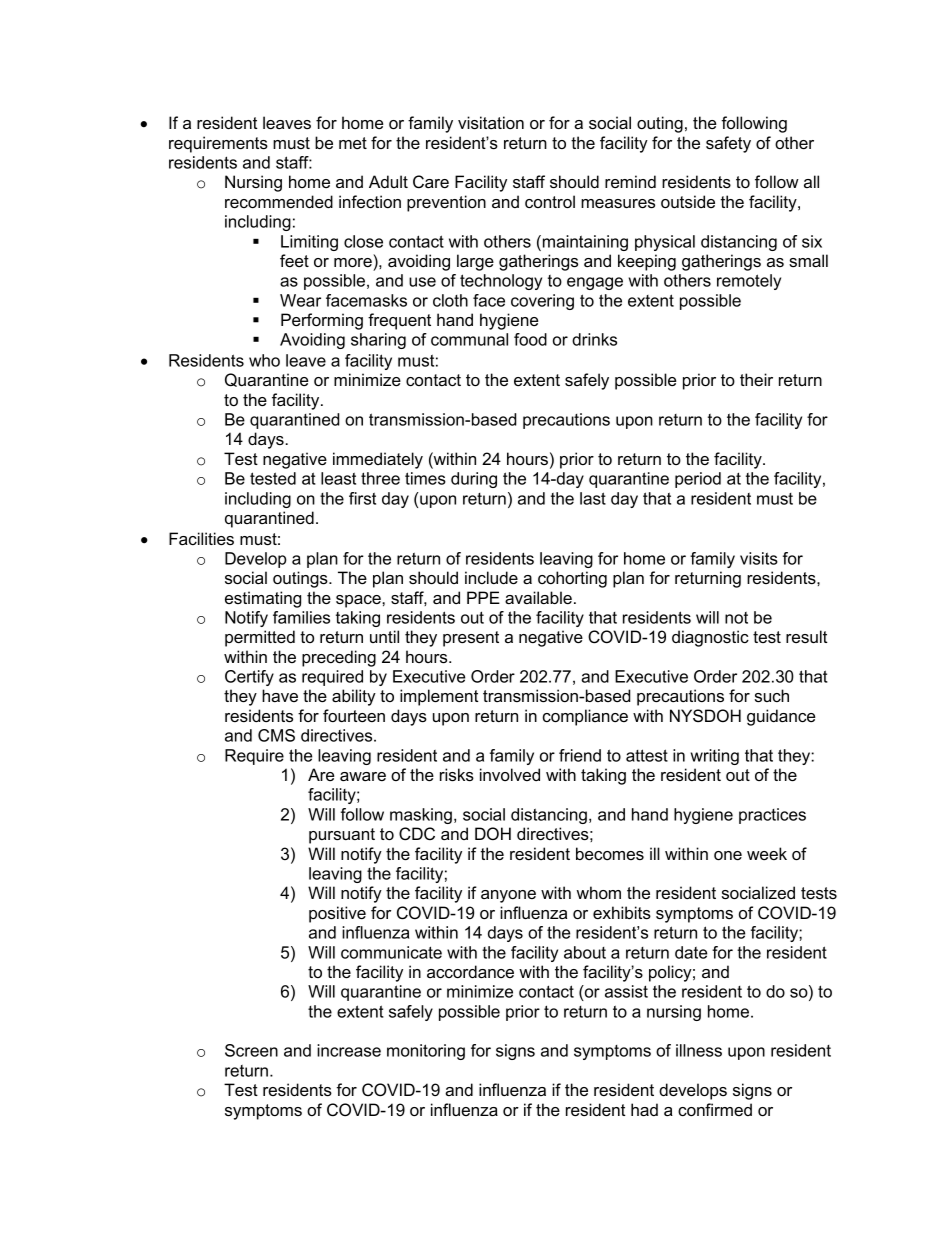 Image resolution: width=952 pixels, height=1233 pixels. What do you see at coordinates (251, 1050) in the screenshot?
I see `Screen` at bounding box center [251, 1050].
